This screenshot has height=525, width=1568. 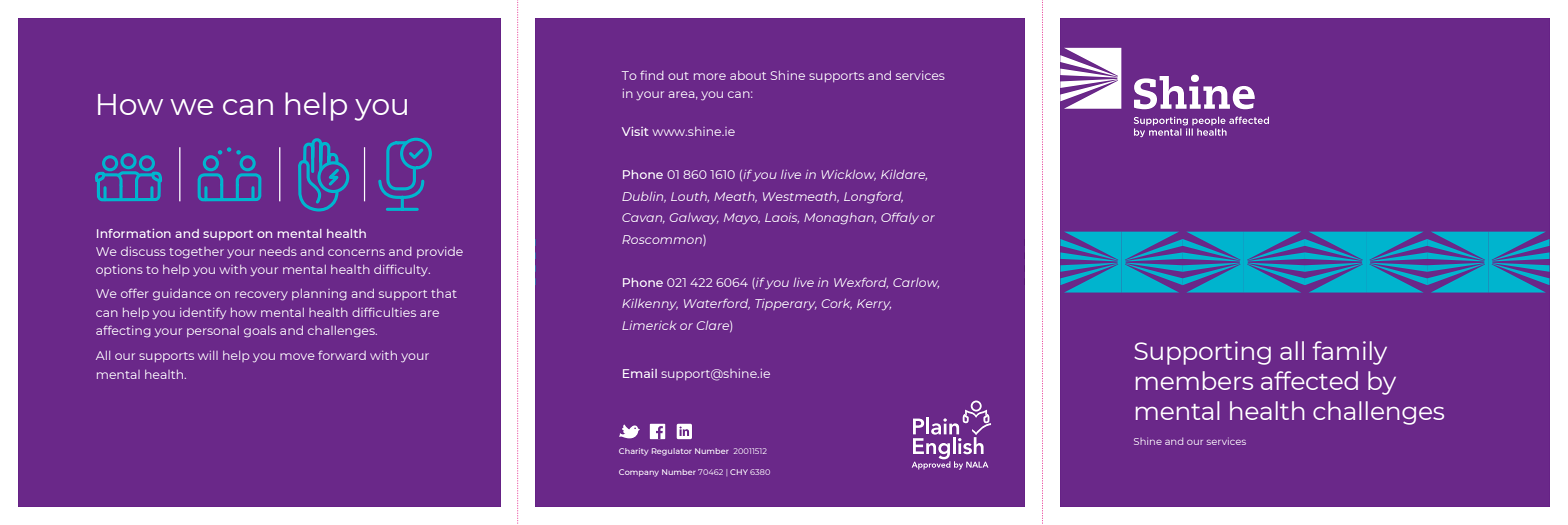 What do you see at coordinates (717, 304) in the screenshot?
I see `Waterford` at bounding box center [717, 304].
